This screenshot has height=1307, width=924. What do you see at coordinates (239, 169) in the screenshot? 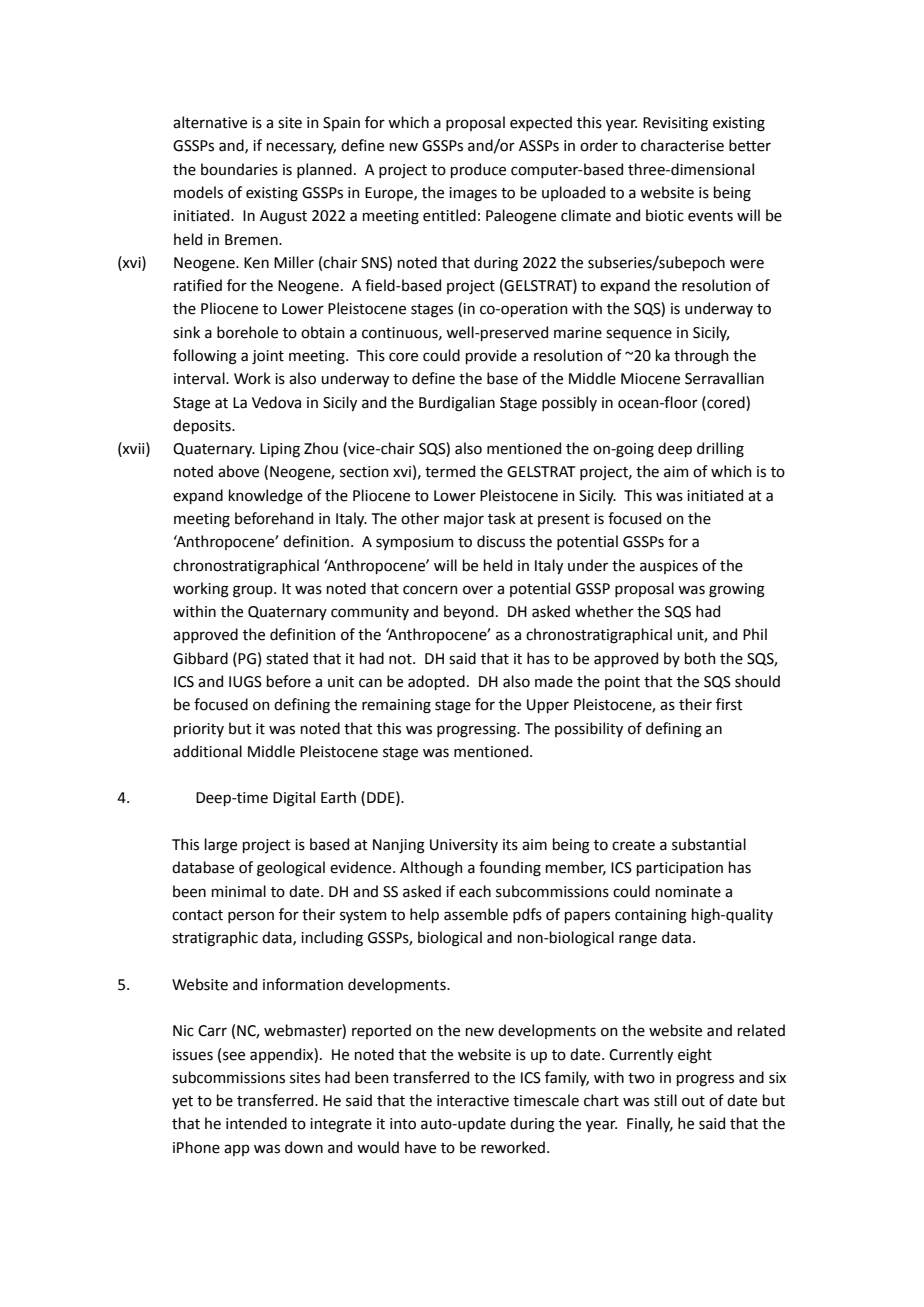
I see `boundaries` at bounding box center [239, 169].
